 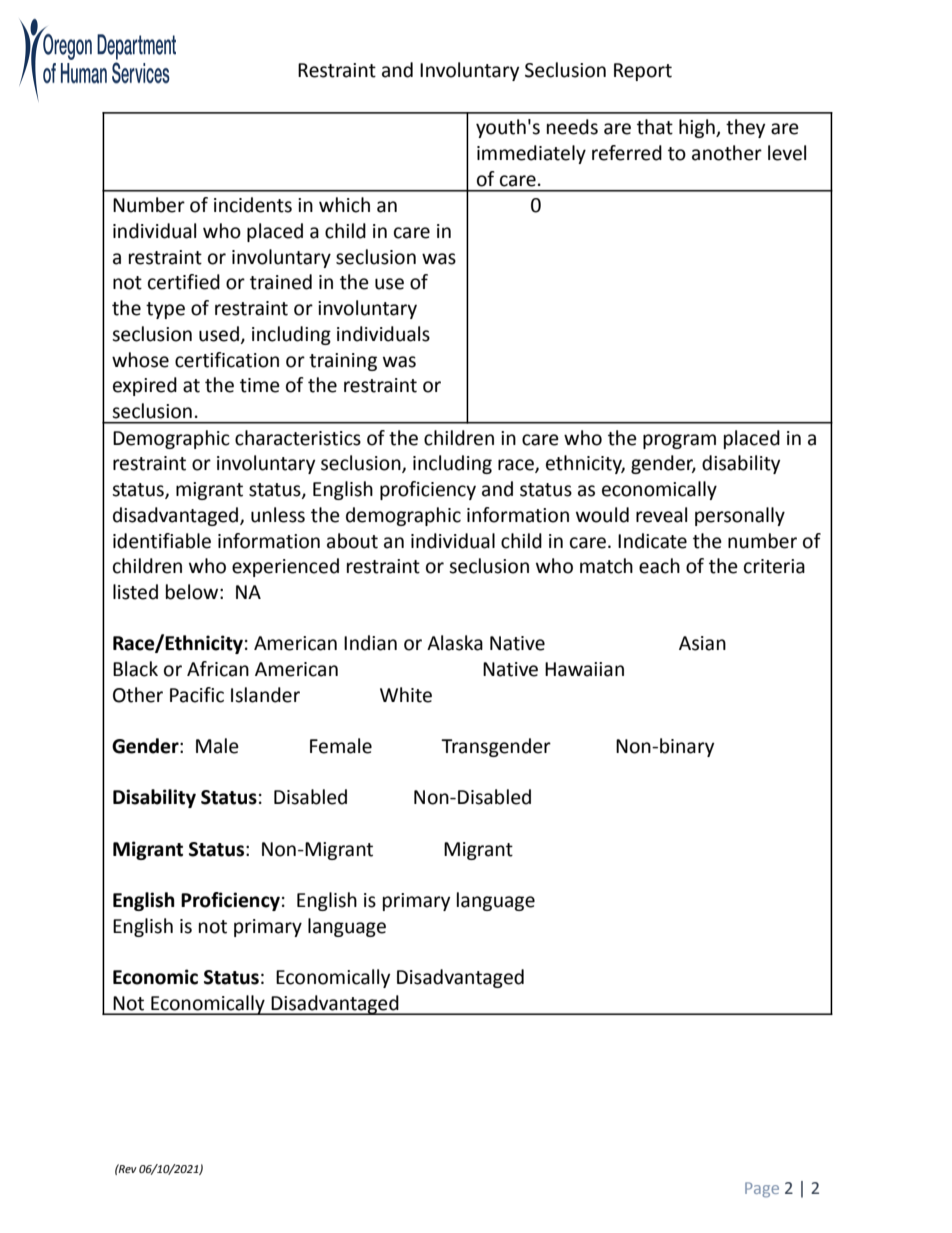 I want to click on African, so click(x=218, y=669).
